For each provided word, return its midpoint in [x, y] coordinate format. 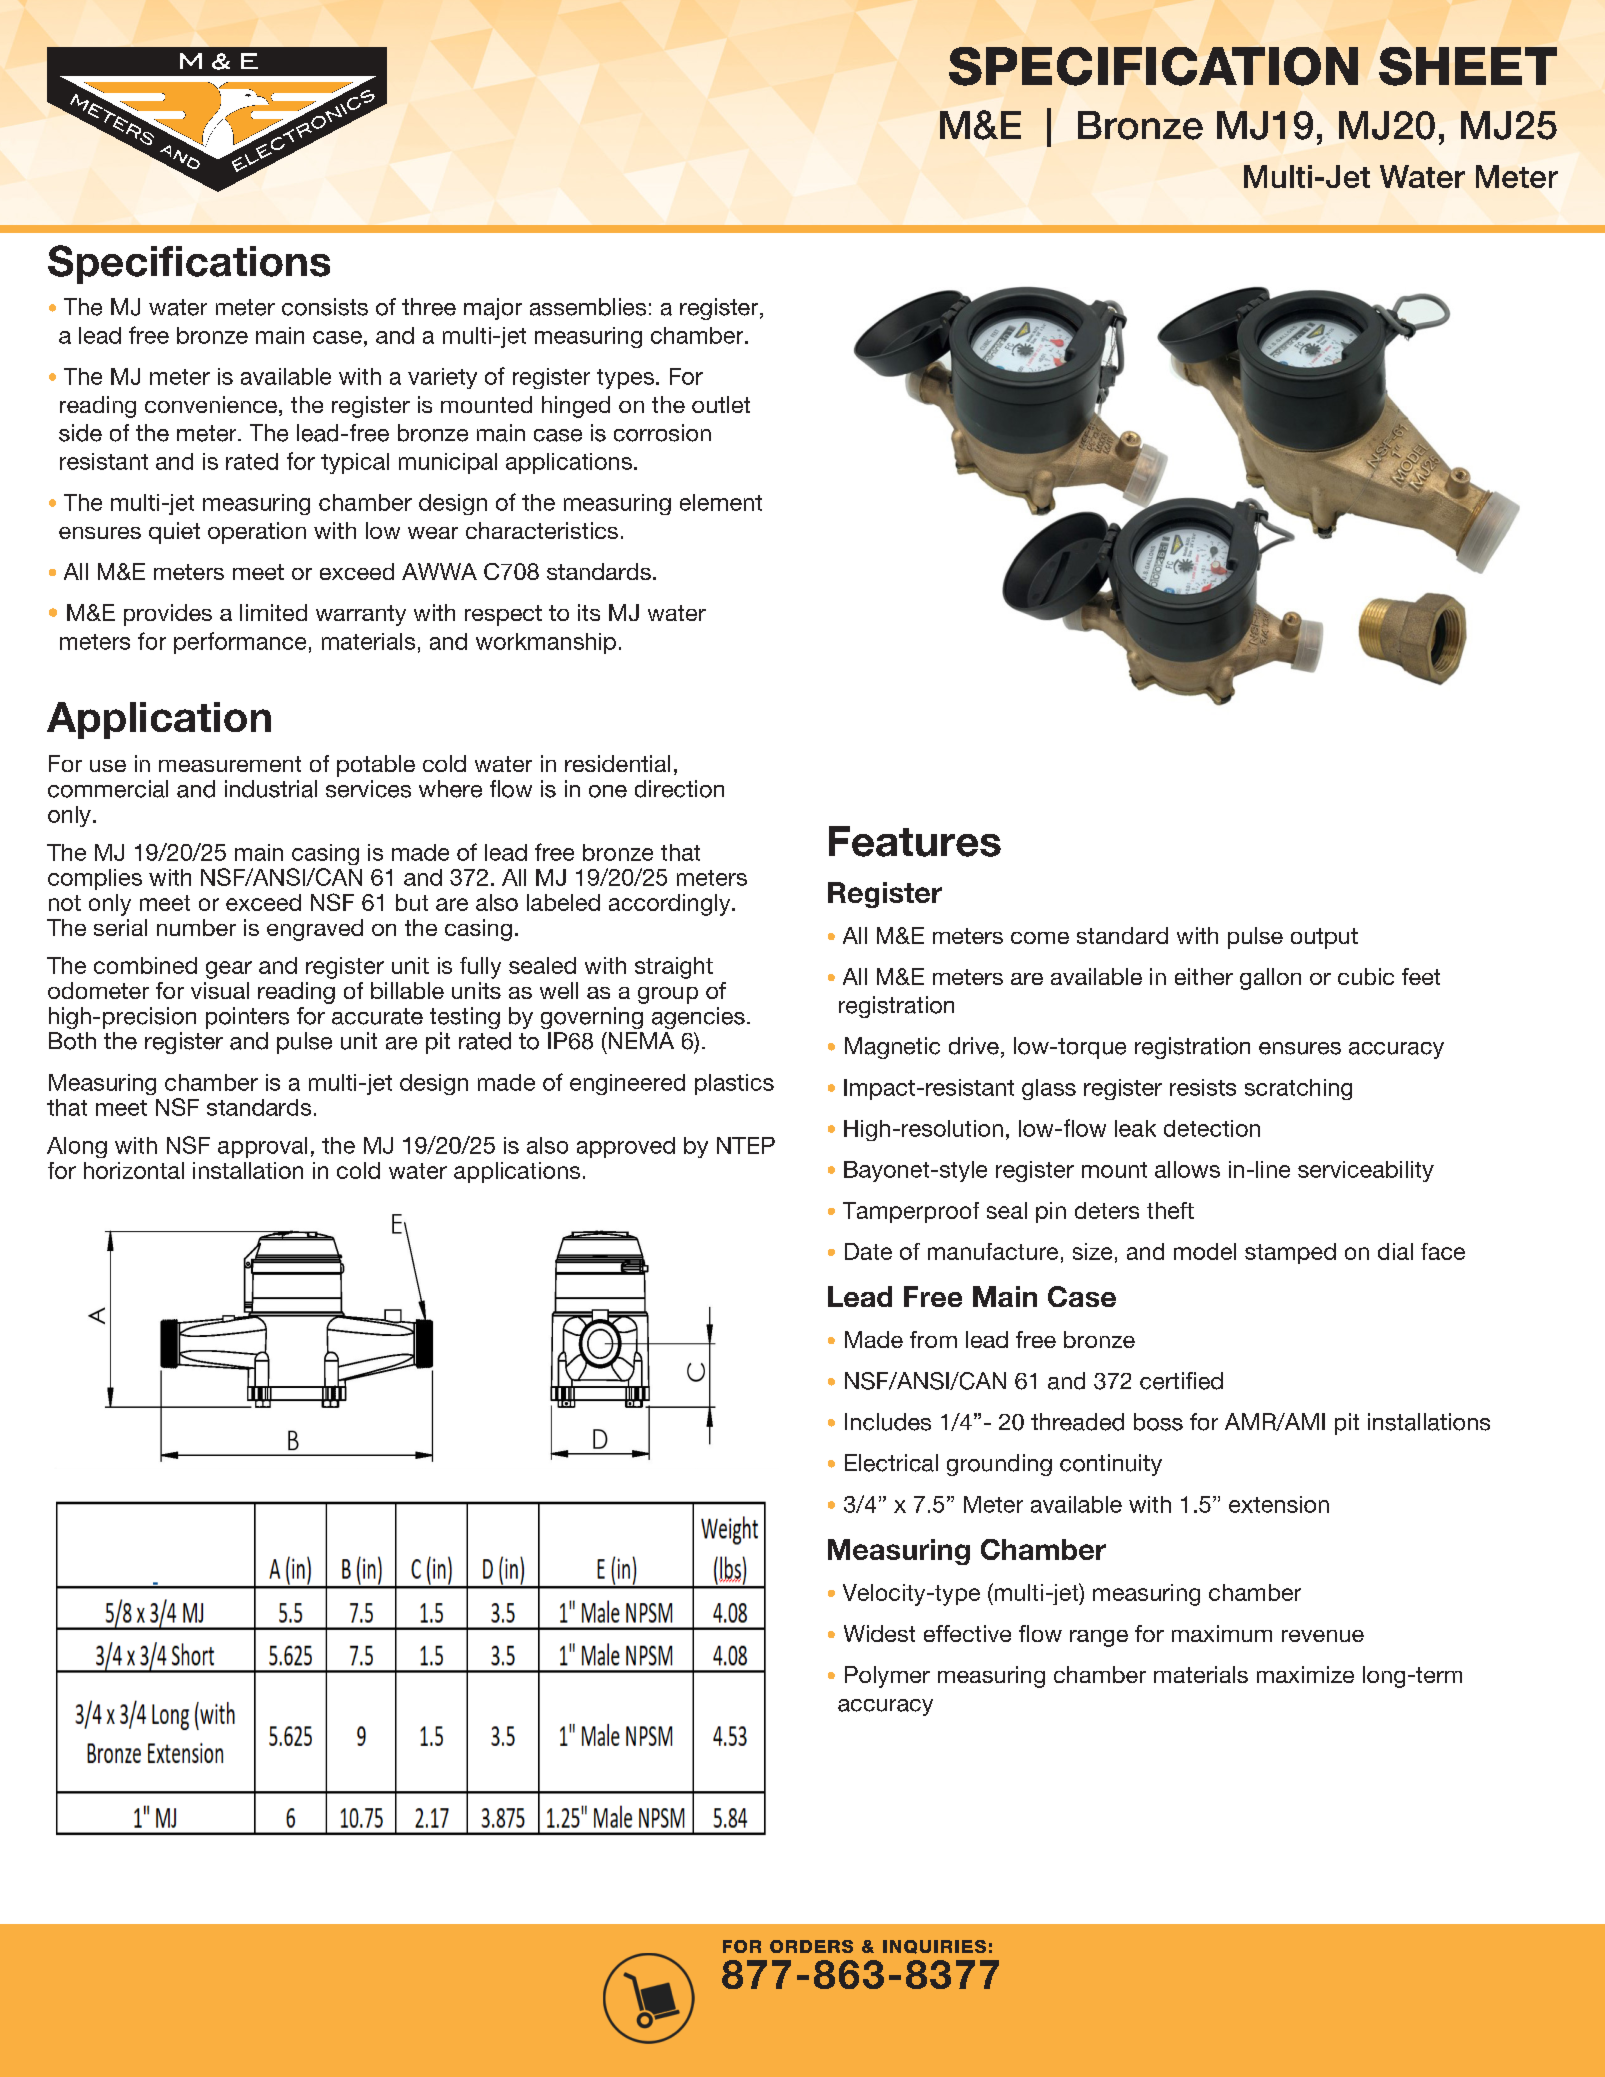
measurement [230, 764]
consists [325, 307]
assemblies [588, 307]
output [1324, 938]
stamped [1290, 1253]
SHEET [1468, 66]
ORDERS [811, 1946]
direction [679, 789]
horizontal [134, 1170]
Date [868, 1251]
